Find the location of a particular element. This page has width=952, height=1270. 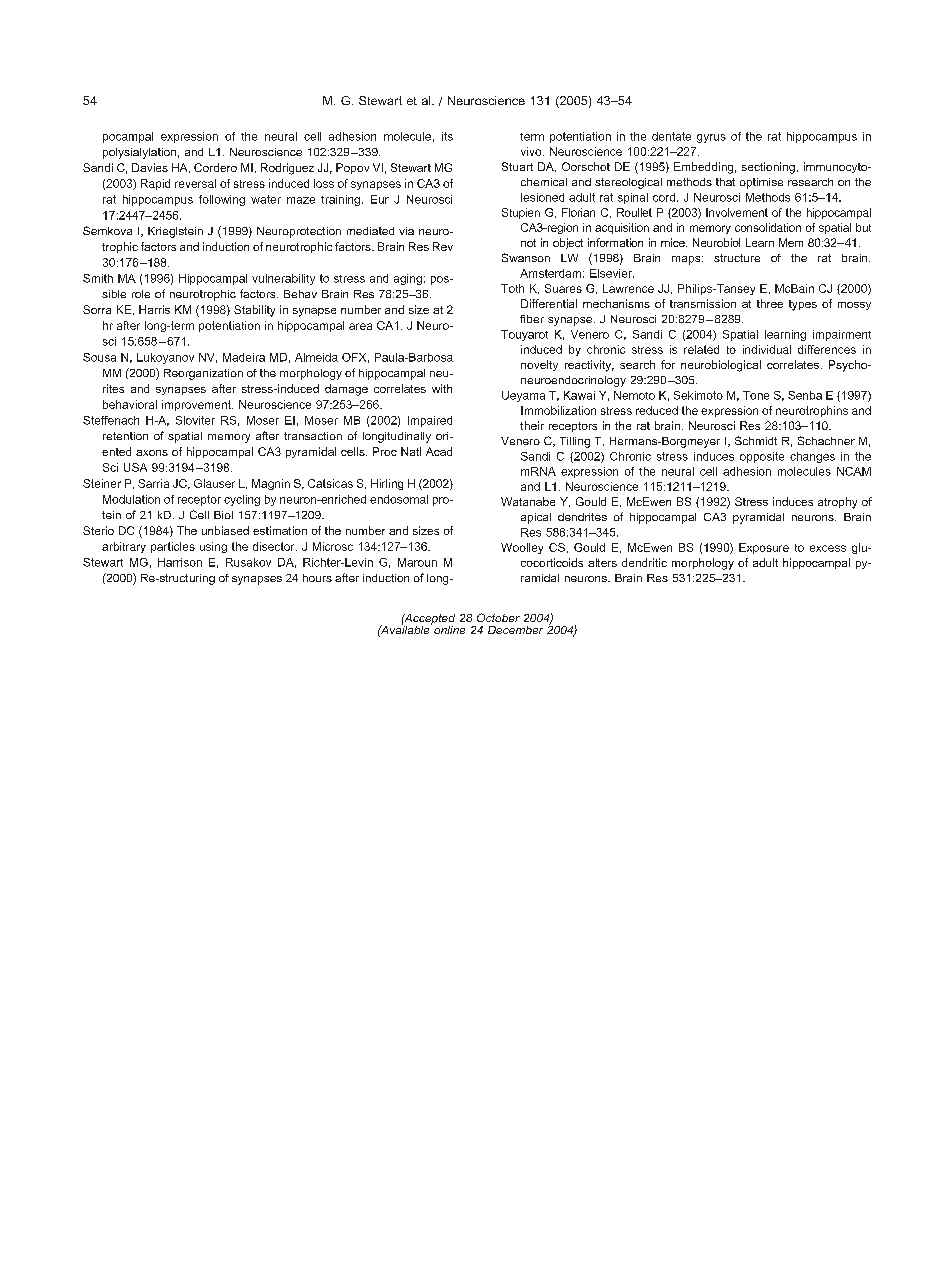

sectioning is located at coordinates (768, 168).
